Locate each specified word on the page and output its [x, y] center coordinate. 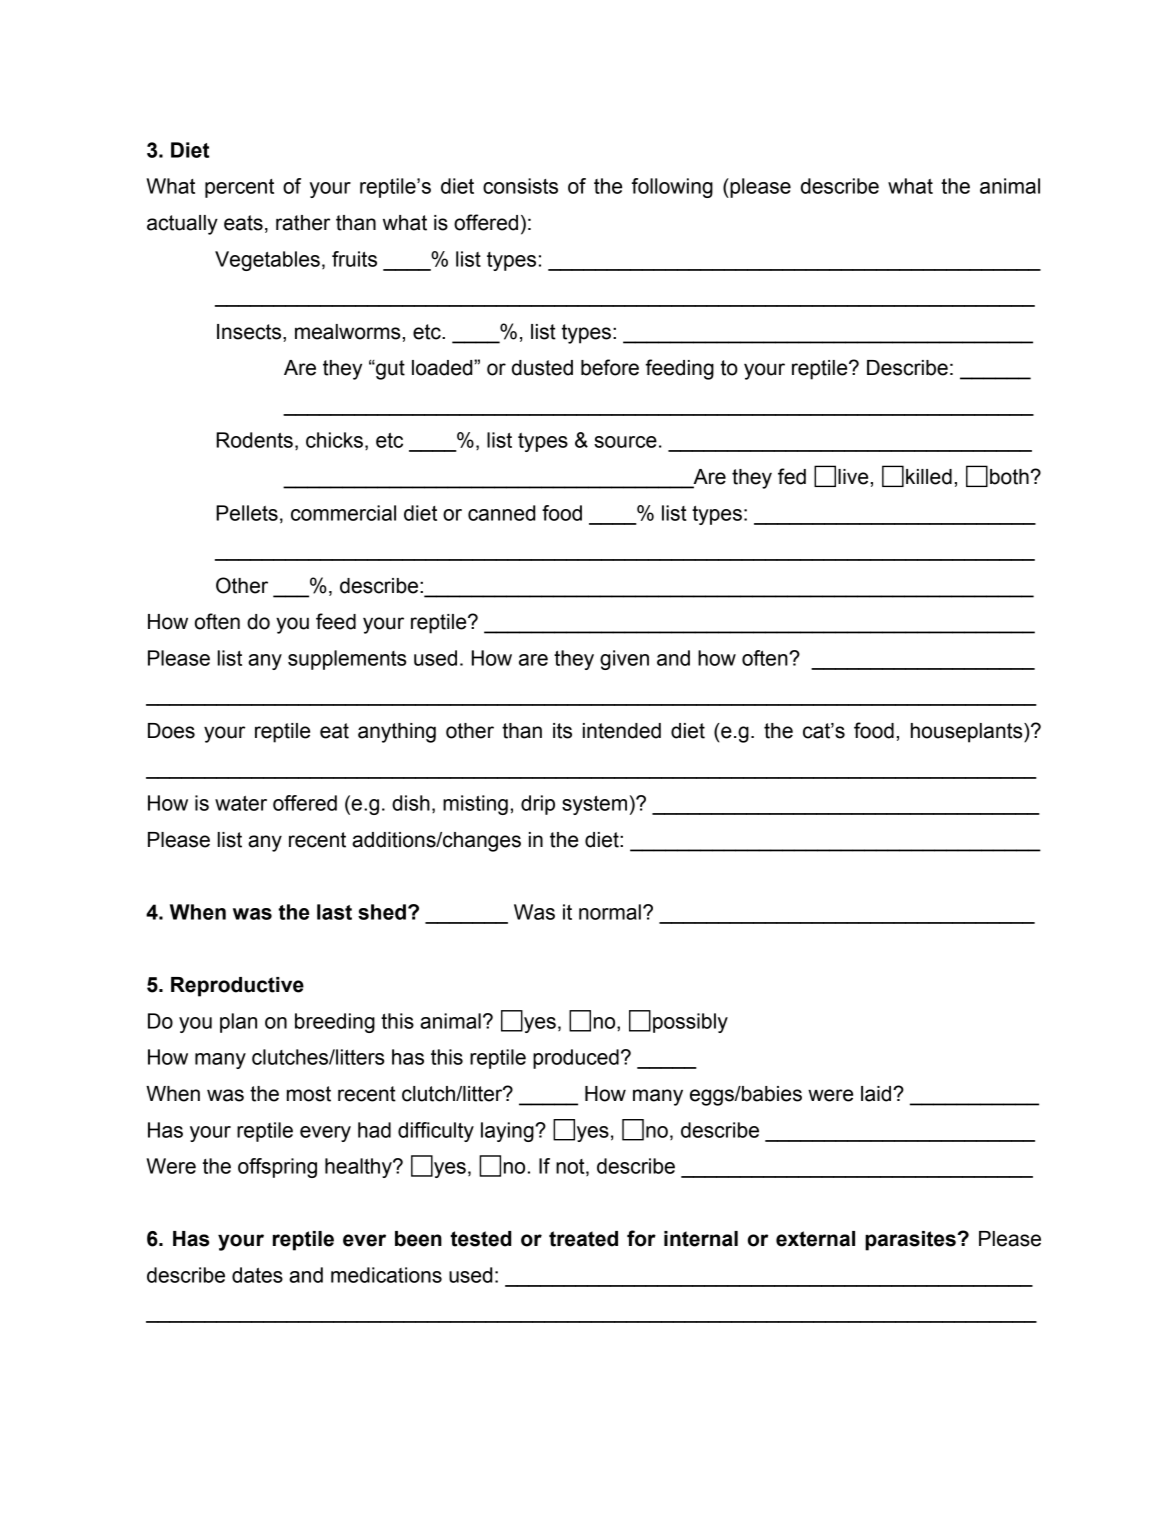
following [672, 188]
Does [171, 731]
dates [257, 1275]
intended [622, 731]
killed [929, 477]
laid [877, 1094]
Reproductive [237, 987]
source [625, 442]
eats [243, 223]
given [624, 660]
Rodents [254, 440]
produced [576, 1059]
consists [520, 186]
